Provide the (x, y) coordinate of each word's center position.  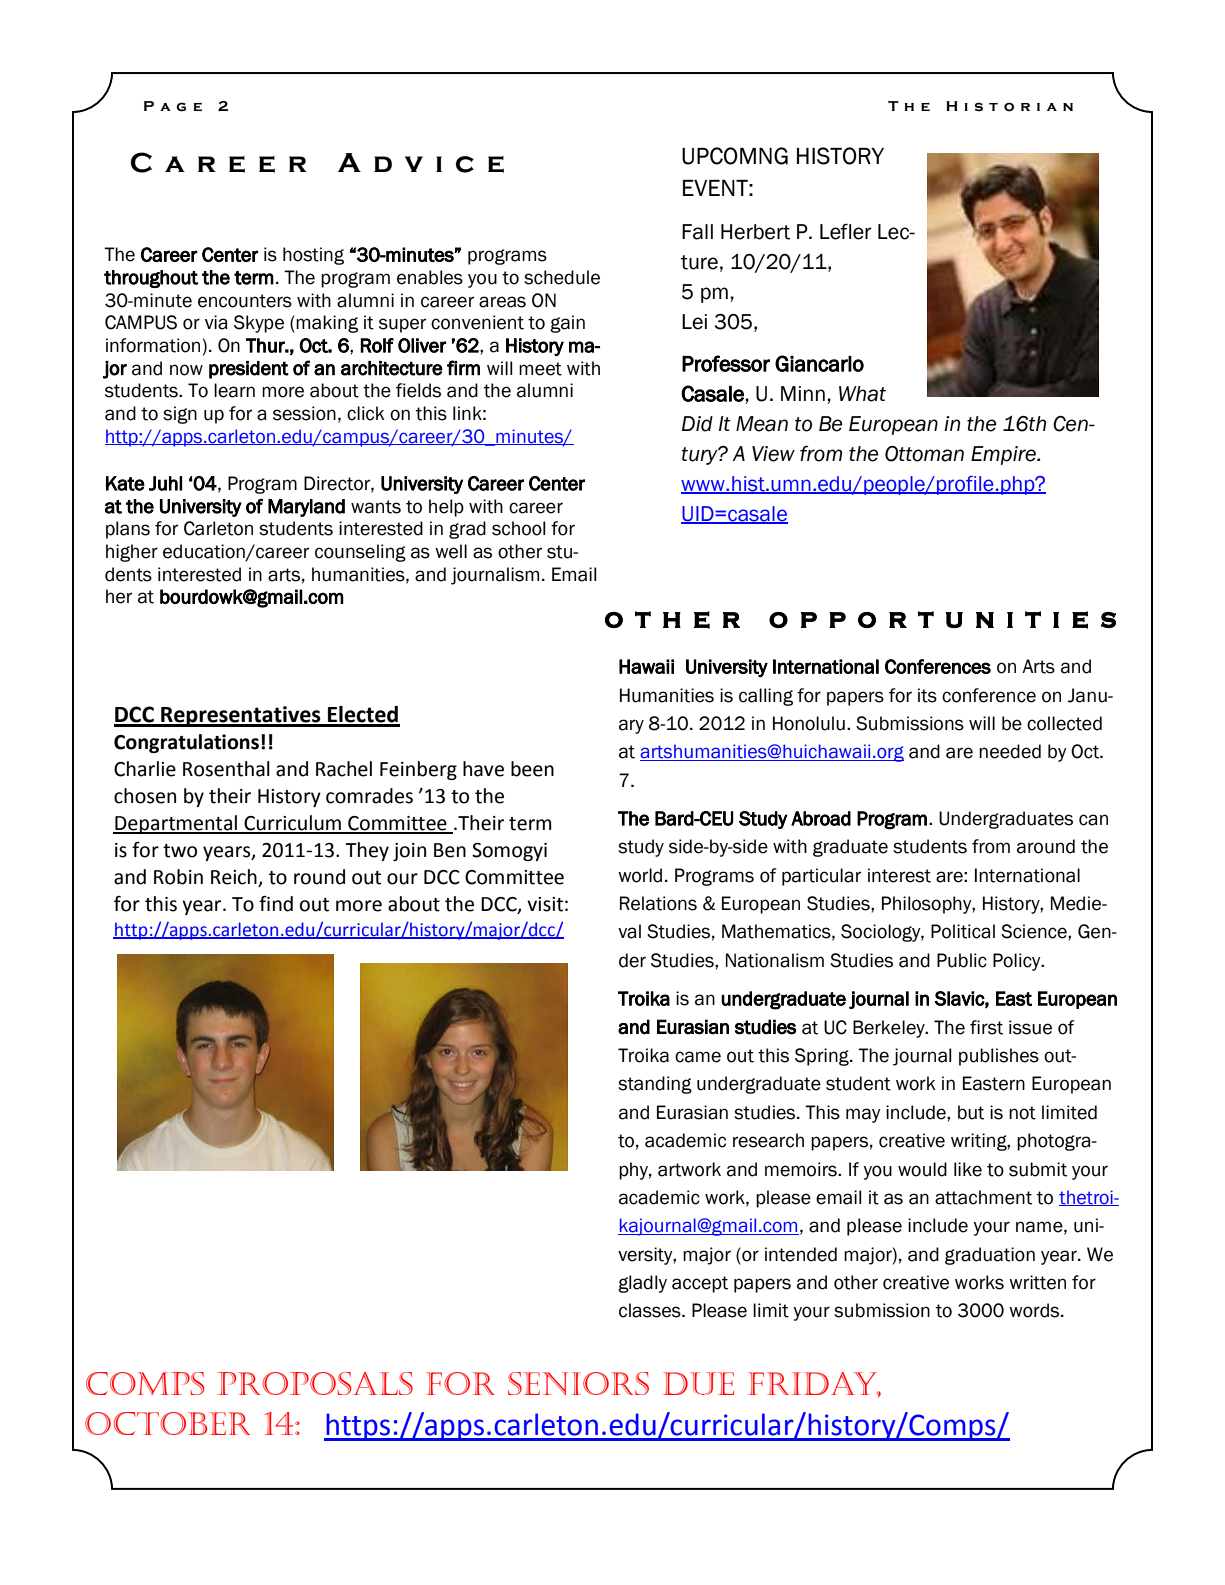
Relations (658, 903)
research (768, 1140)
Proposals (315, 1383)
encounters (245, 301)
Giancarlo (819, 363)
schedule (562, 277)
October (167, 1423)
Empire (1004, 455)
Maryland (306, 508)
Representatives (241, 716)
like (968, 1169)
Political (963, 931)
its (927, 695)
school (518, 528)
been (532, 769)
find (276, 904)
